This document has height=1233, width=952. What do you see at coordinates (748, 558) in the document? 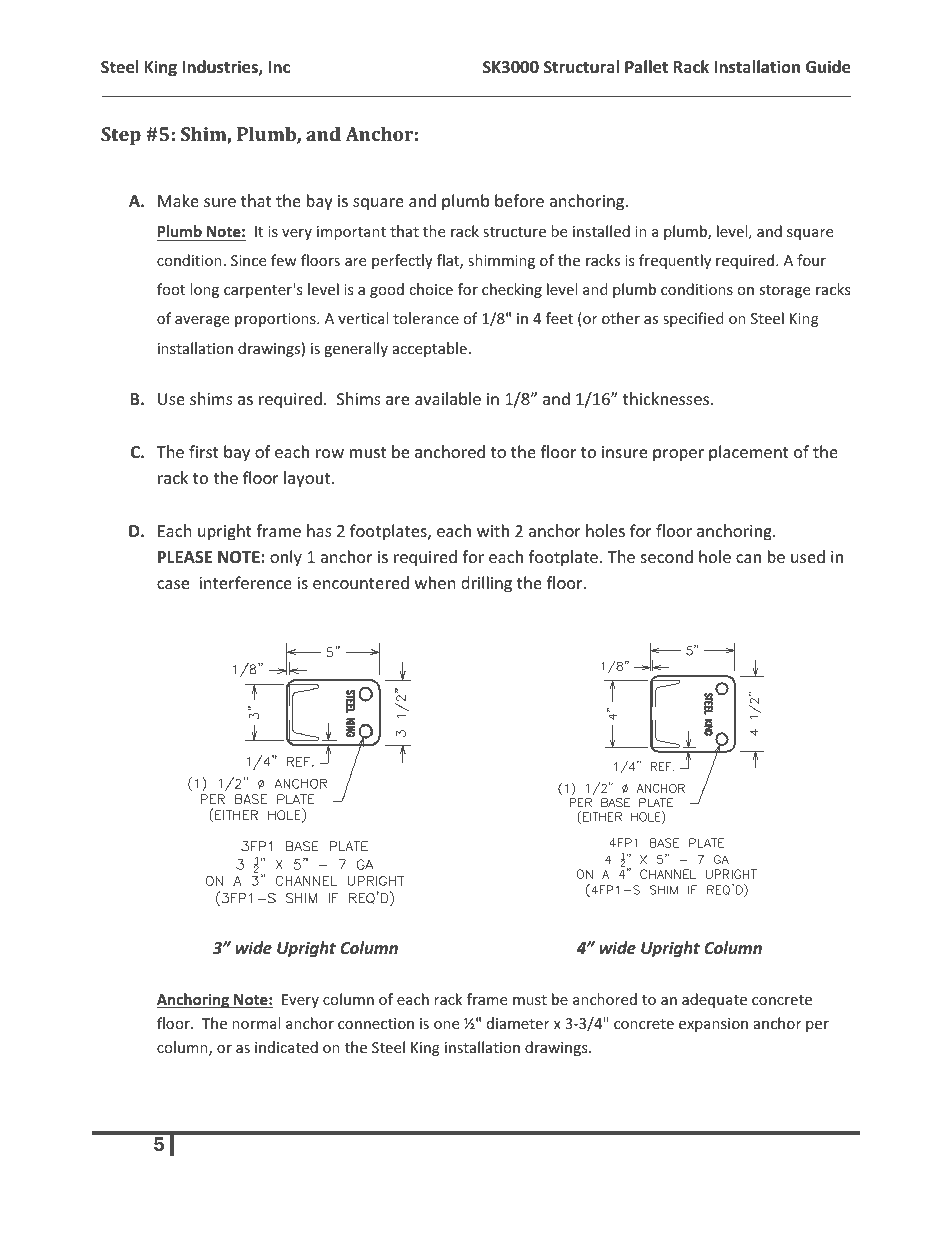
I see `can` at bounding box center [748, 558].
